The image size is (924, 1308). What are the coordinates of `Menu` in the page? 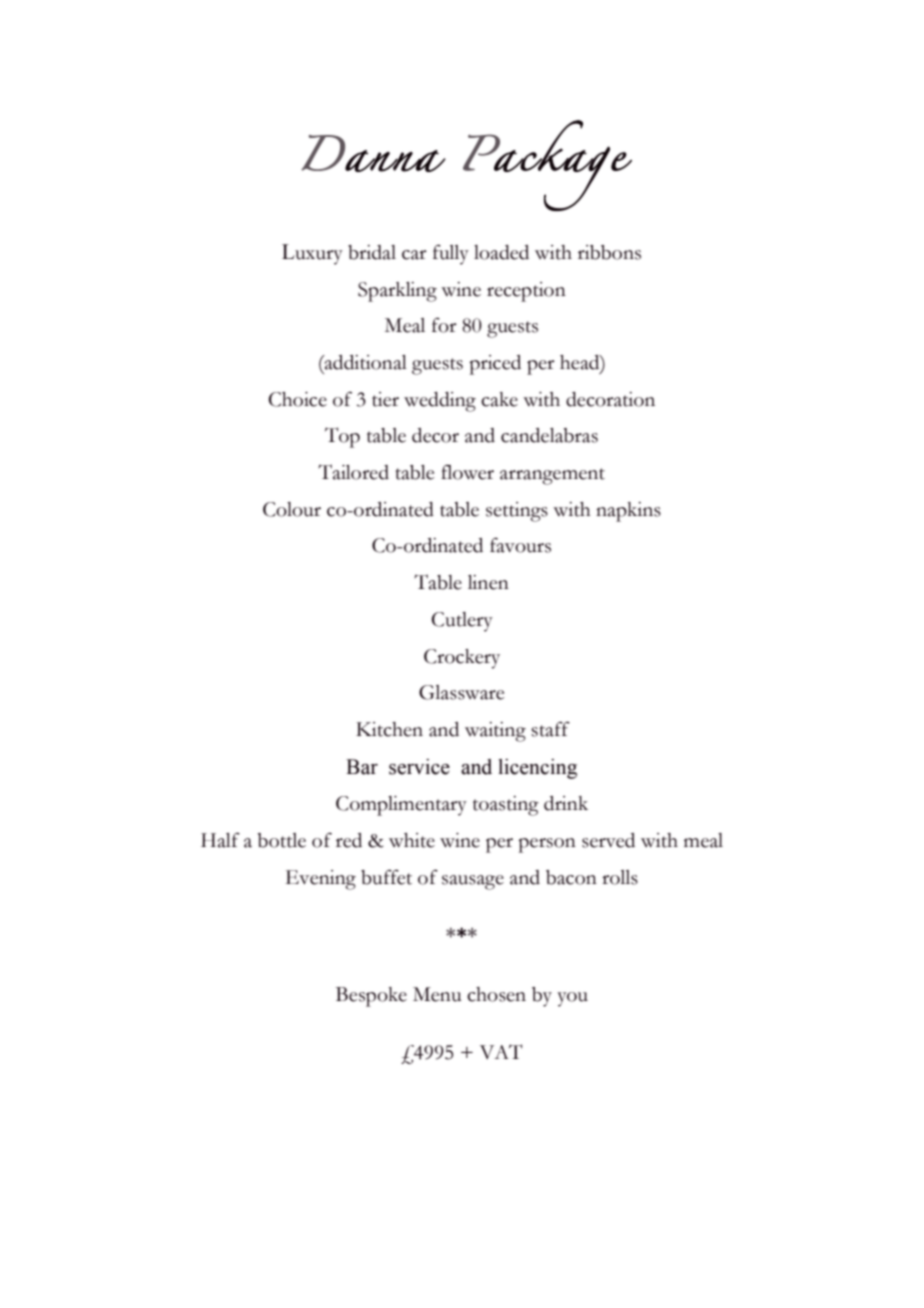 It's located at (437, 994).
